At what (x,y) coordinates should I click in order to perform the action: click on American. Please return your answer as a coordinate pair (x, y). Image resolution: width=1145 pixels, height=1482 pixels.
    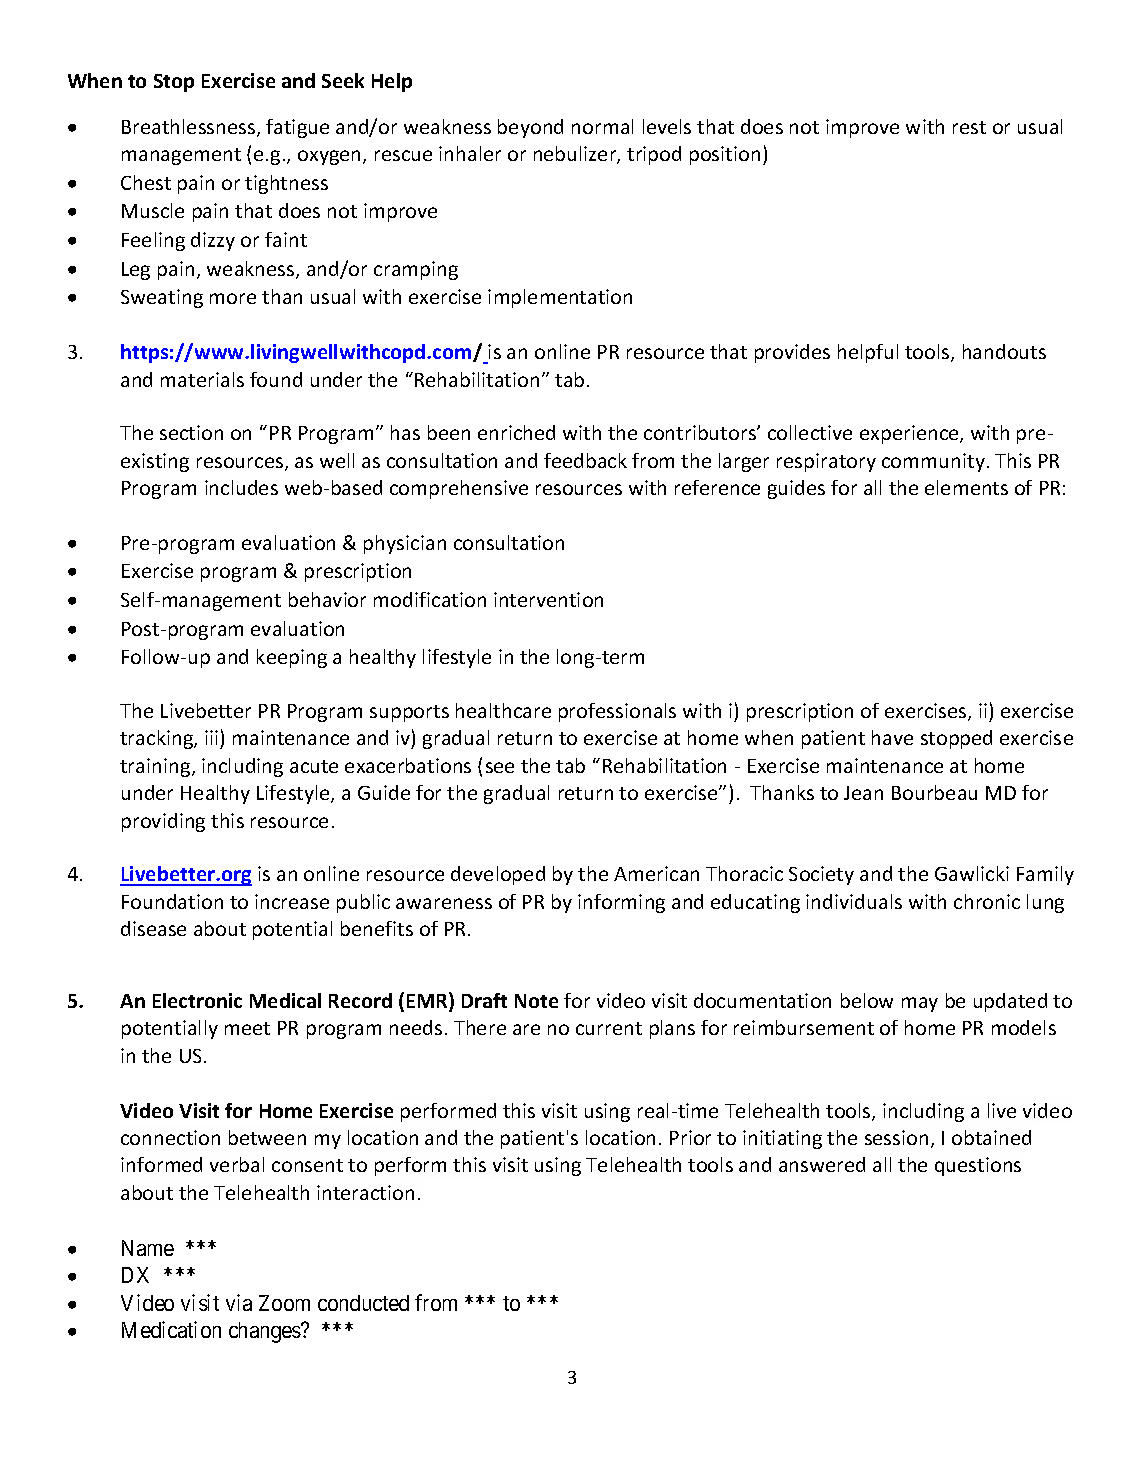
    Looking at the image, I should click on (656, 873).
